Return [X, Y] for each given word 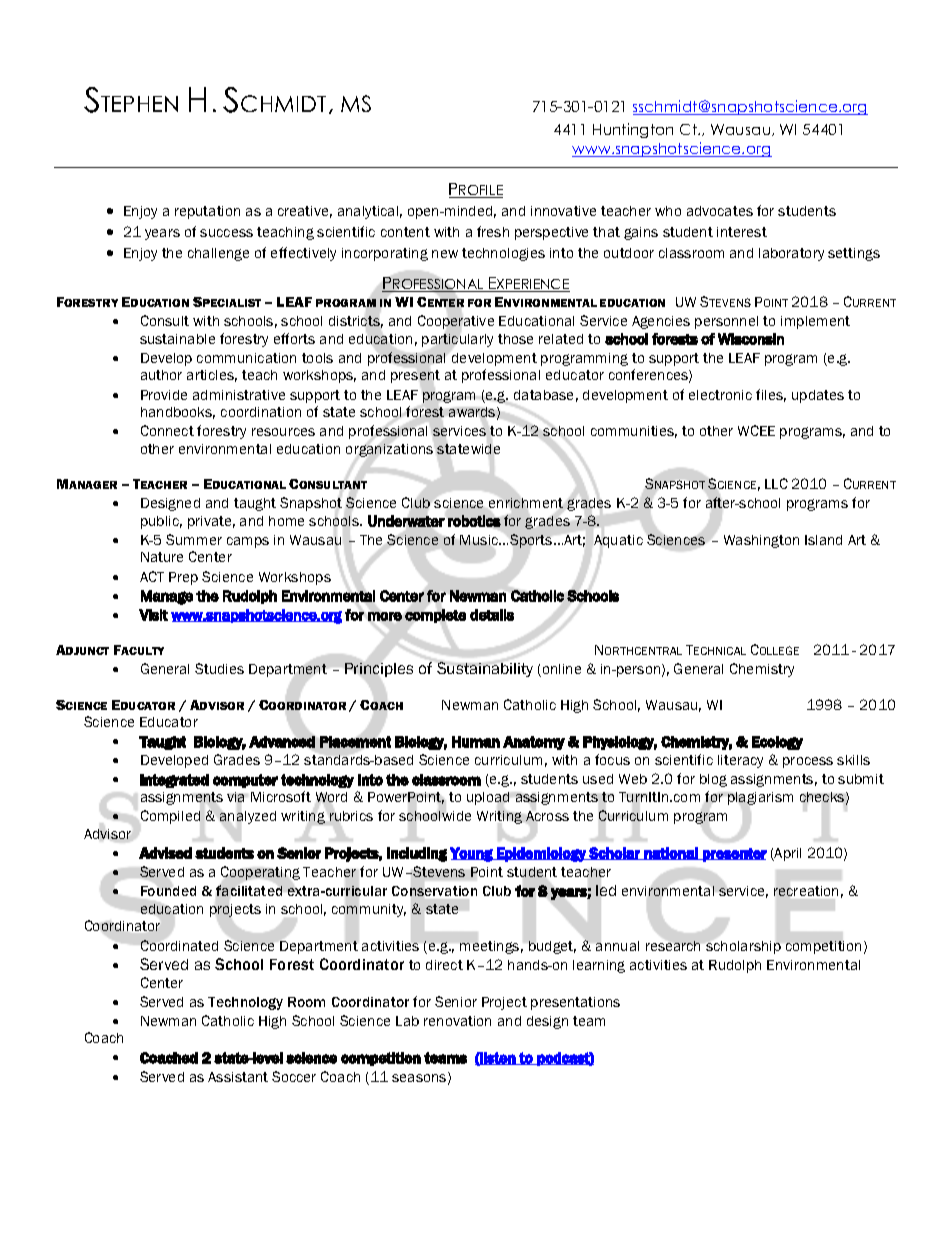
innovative [563, 211]
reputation [207, 212]
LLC [776, 483]
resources [283, 432]
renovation [457, 1021]
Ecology [777, 743]
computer [245, 781]
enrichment [526, 503]
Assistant [238, 1077]
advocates [720, 211]
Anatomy [534, 743]
